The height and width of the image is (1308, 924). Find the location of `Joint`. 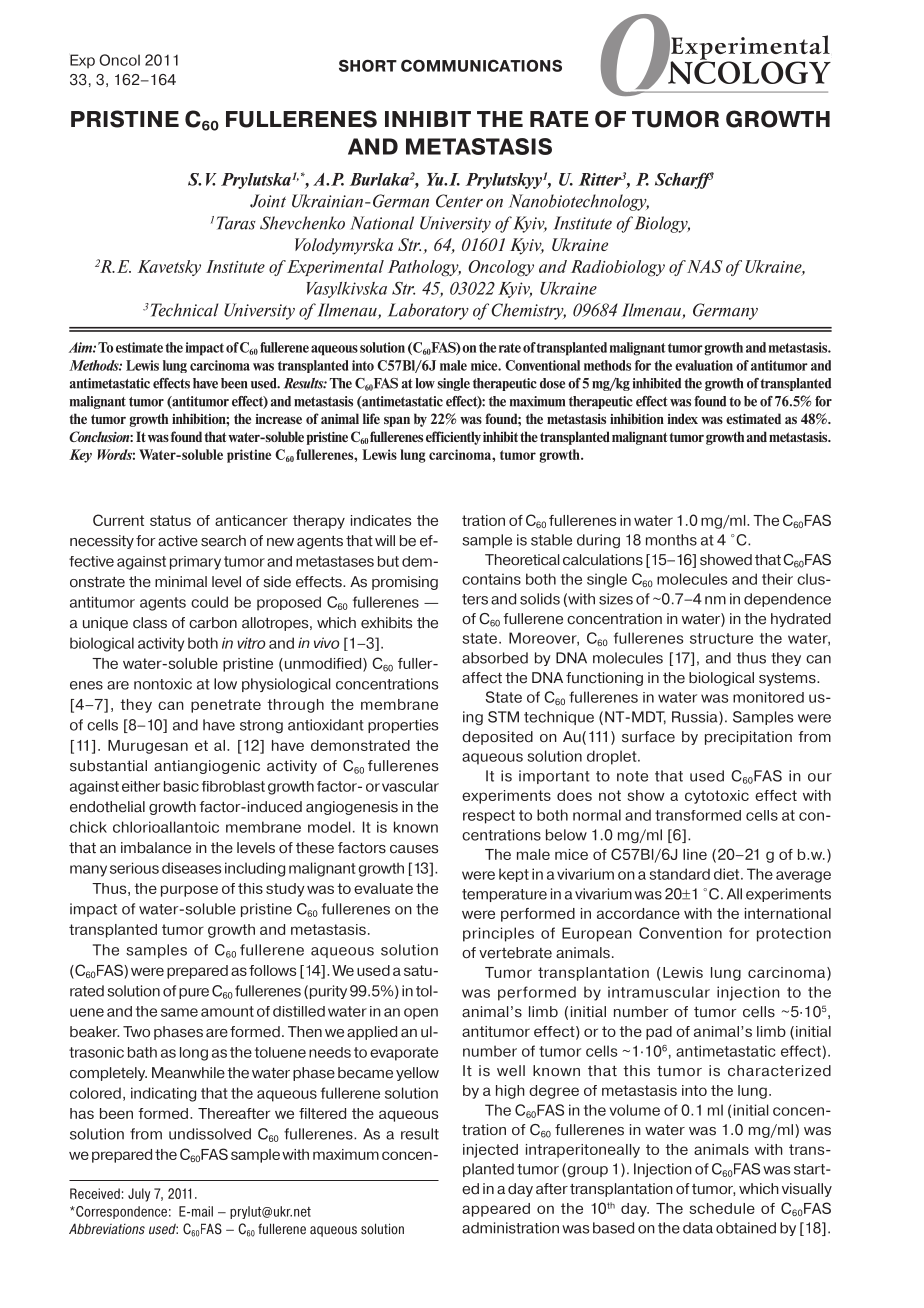

Joint is located at coordinates (268, 201).
